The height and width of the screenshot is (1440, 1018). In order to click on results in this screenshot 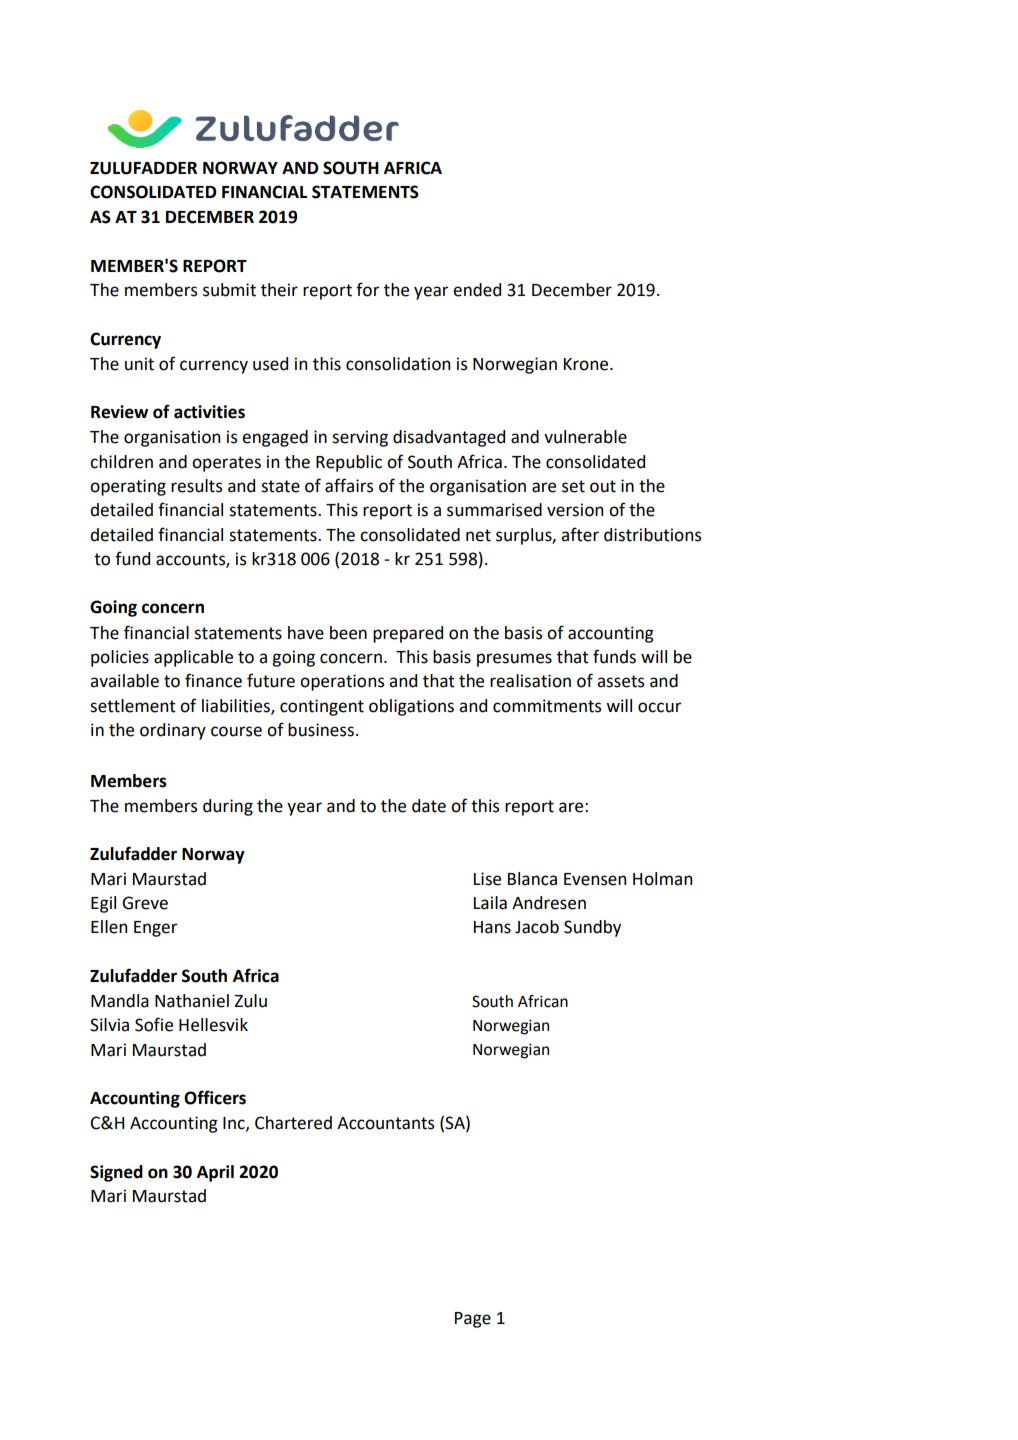, I will do `click(197, 486)`.
